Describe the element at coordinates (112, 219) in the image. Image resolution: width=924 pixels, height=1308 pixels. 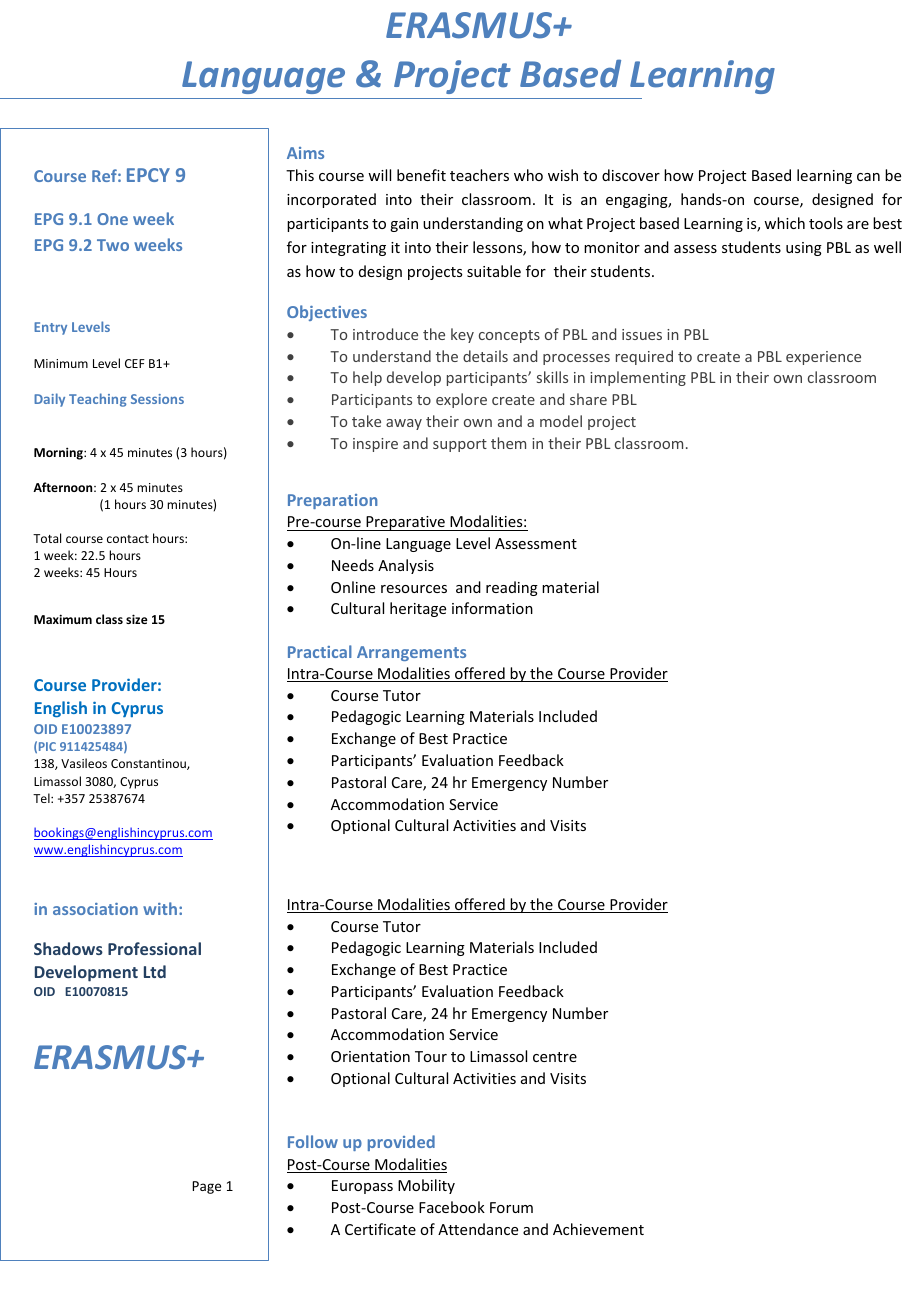
I see `One` at that location.
